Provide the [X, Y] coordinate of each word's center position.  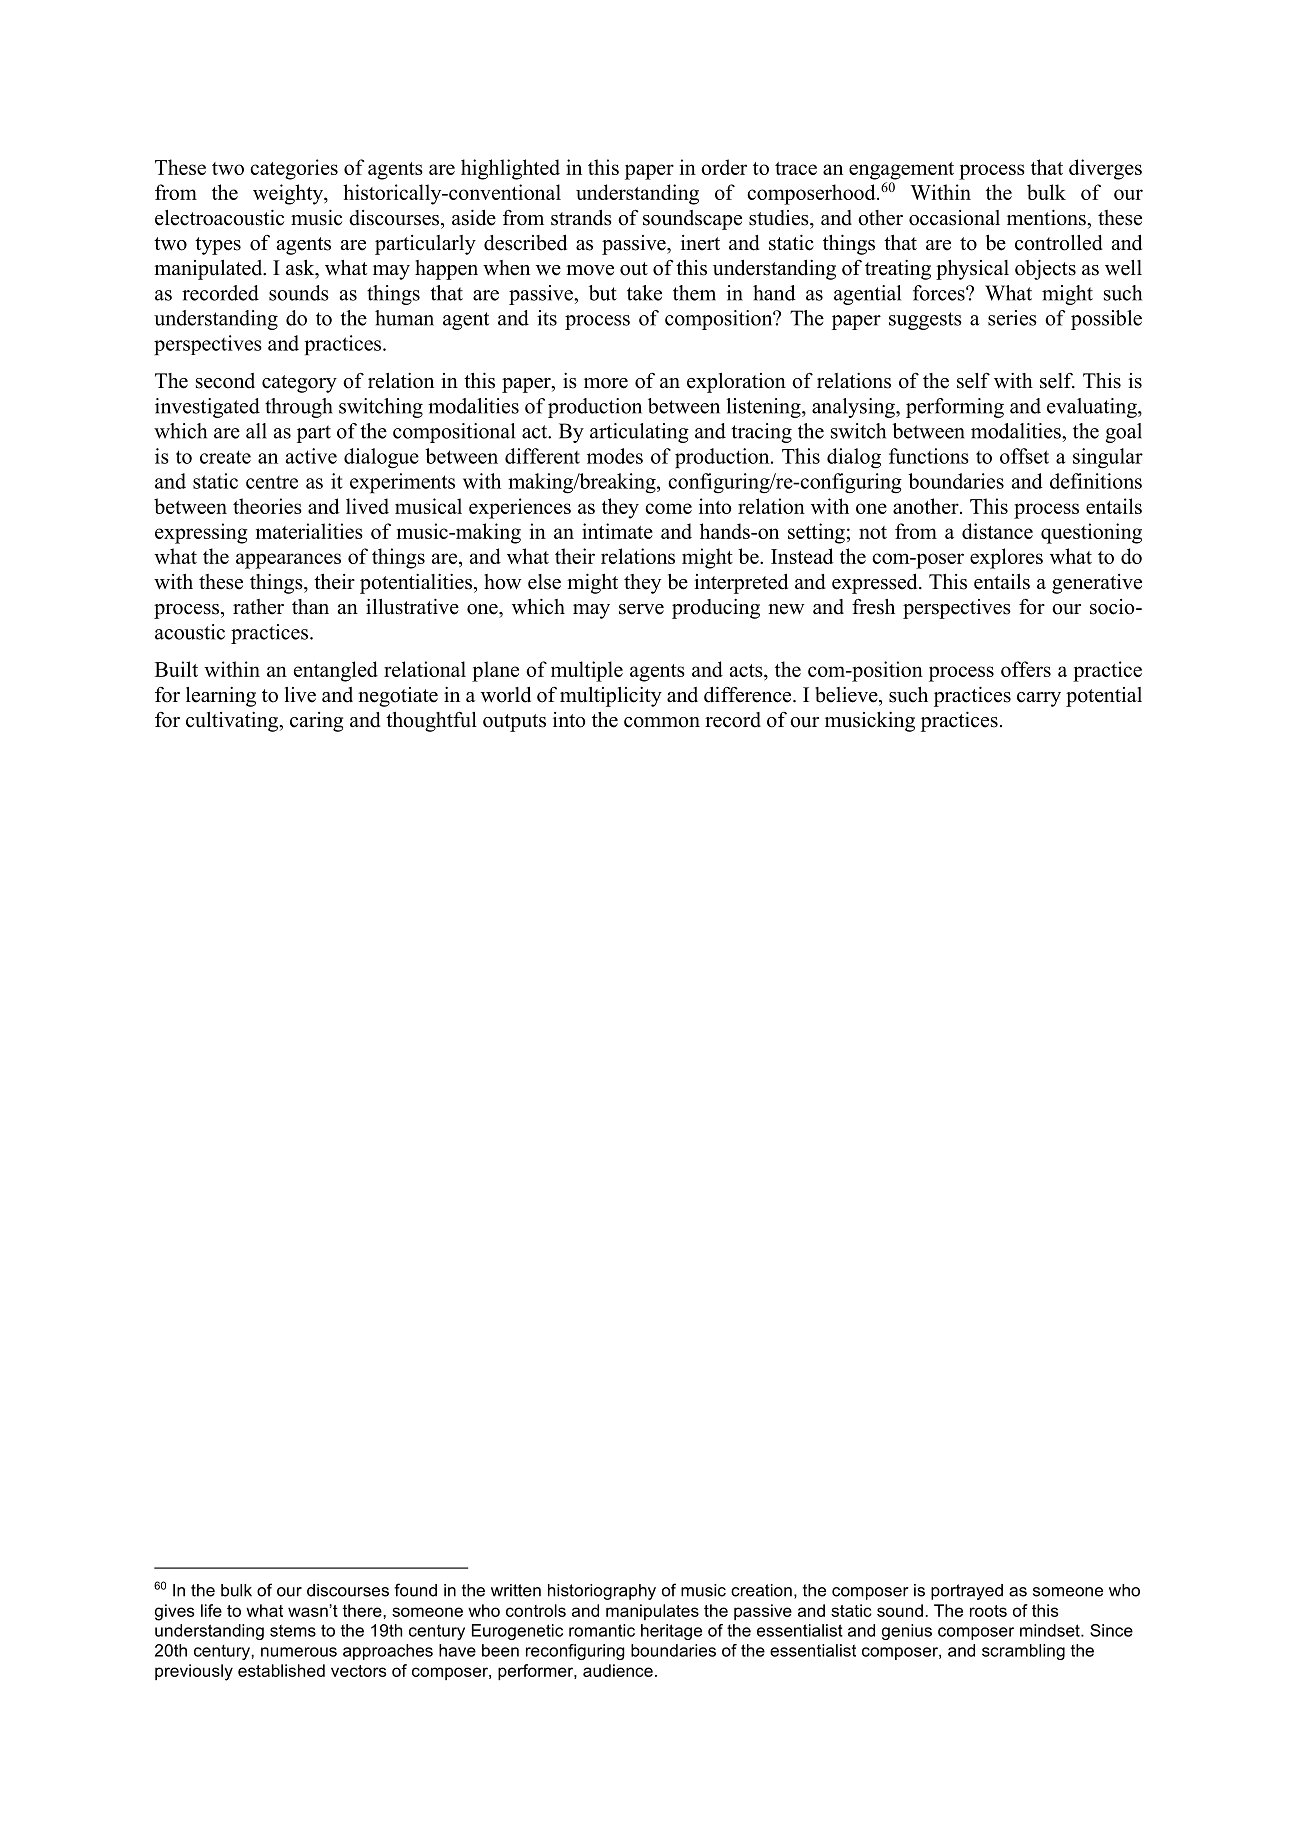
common [662, 722]
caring [316, 722]
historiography [602, 1592]
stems [293, 1631]
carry [1039, 699]
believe [847, 695]
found [415, 1590]
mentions [1047, 217]
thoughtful [431, 721]
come [668, 508]
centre [272, 482]
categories [294, 169]
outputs [514, 723]
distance [997, 531]
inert [700, 243]
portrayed [967, 1592]
